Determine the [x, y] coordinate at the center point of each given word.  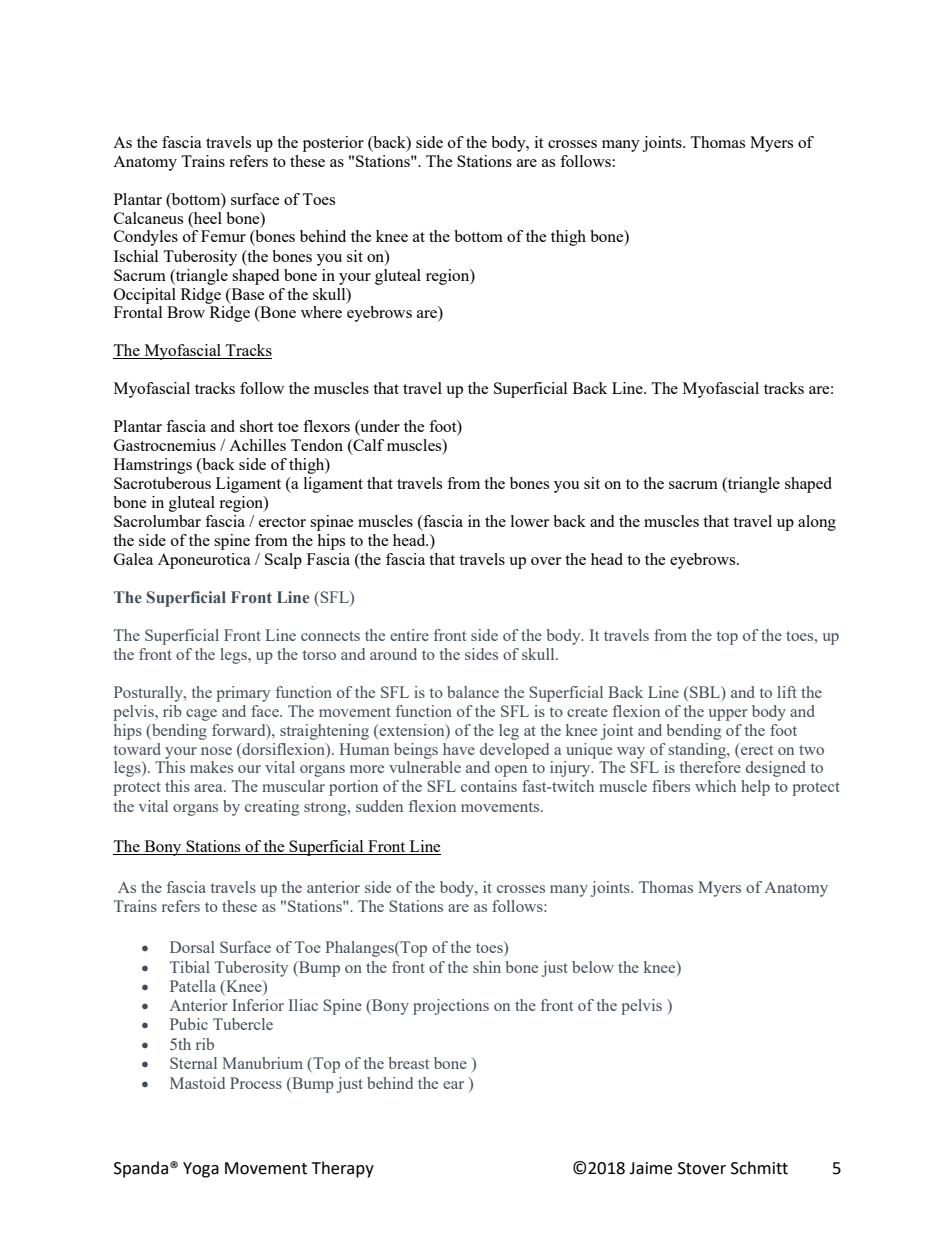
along [817, 523]
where [321, 312]
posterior [333, 144]
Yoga [201, 1170]
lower [530, 521]
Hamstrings [153, 466]
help [755, 788]
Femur [223, 236]
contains [489, 786]
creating [272, 808]
